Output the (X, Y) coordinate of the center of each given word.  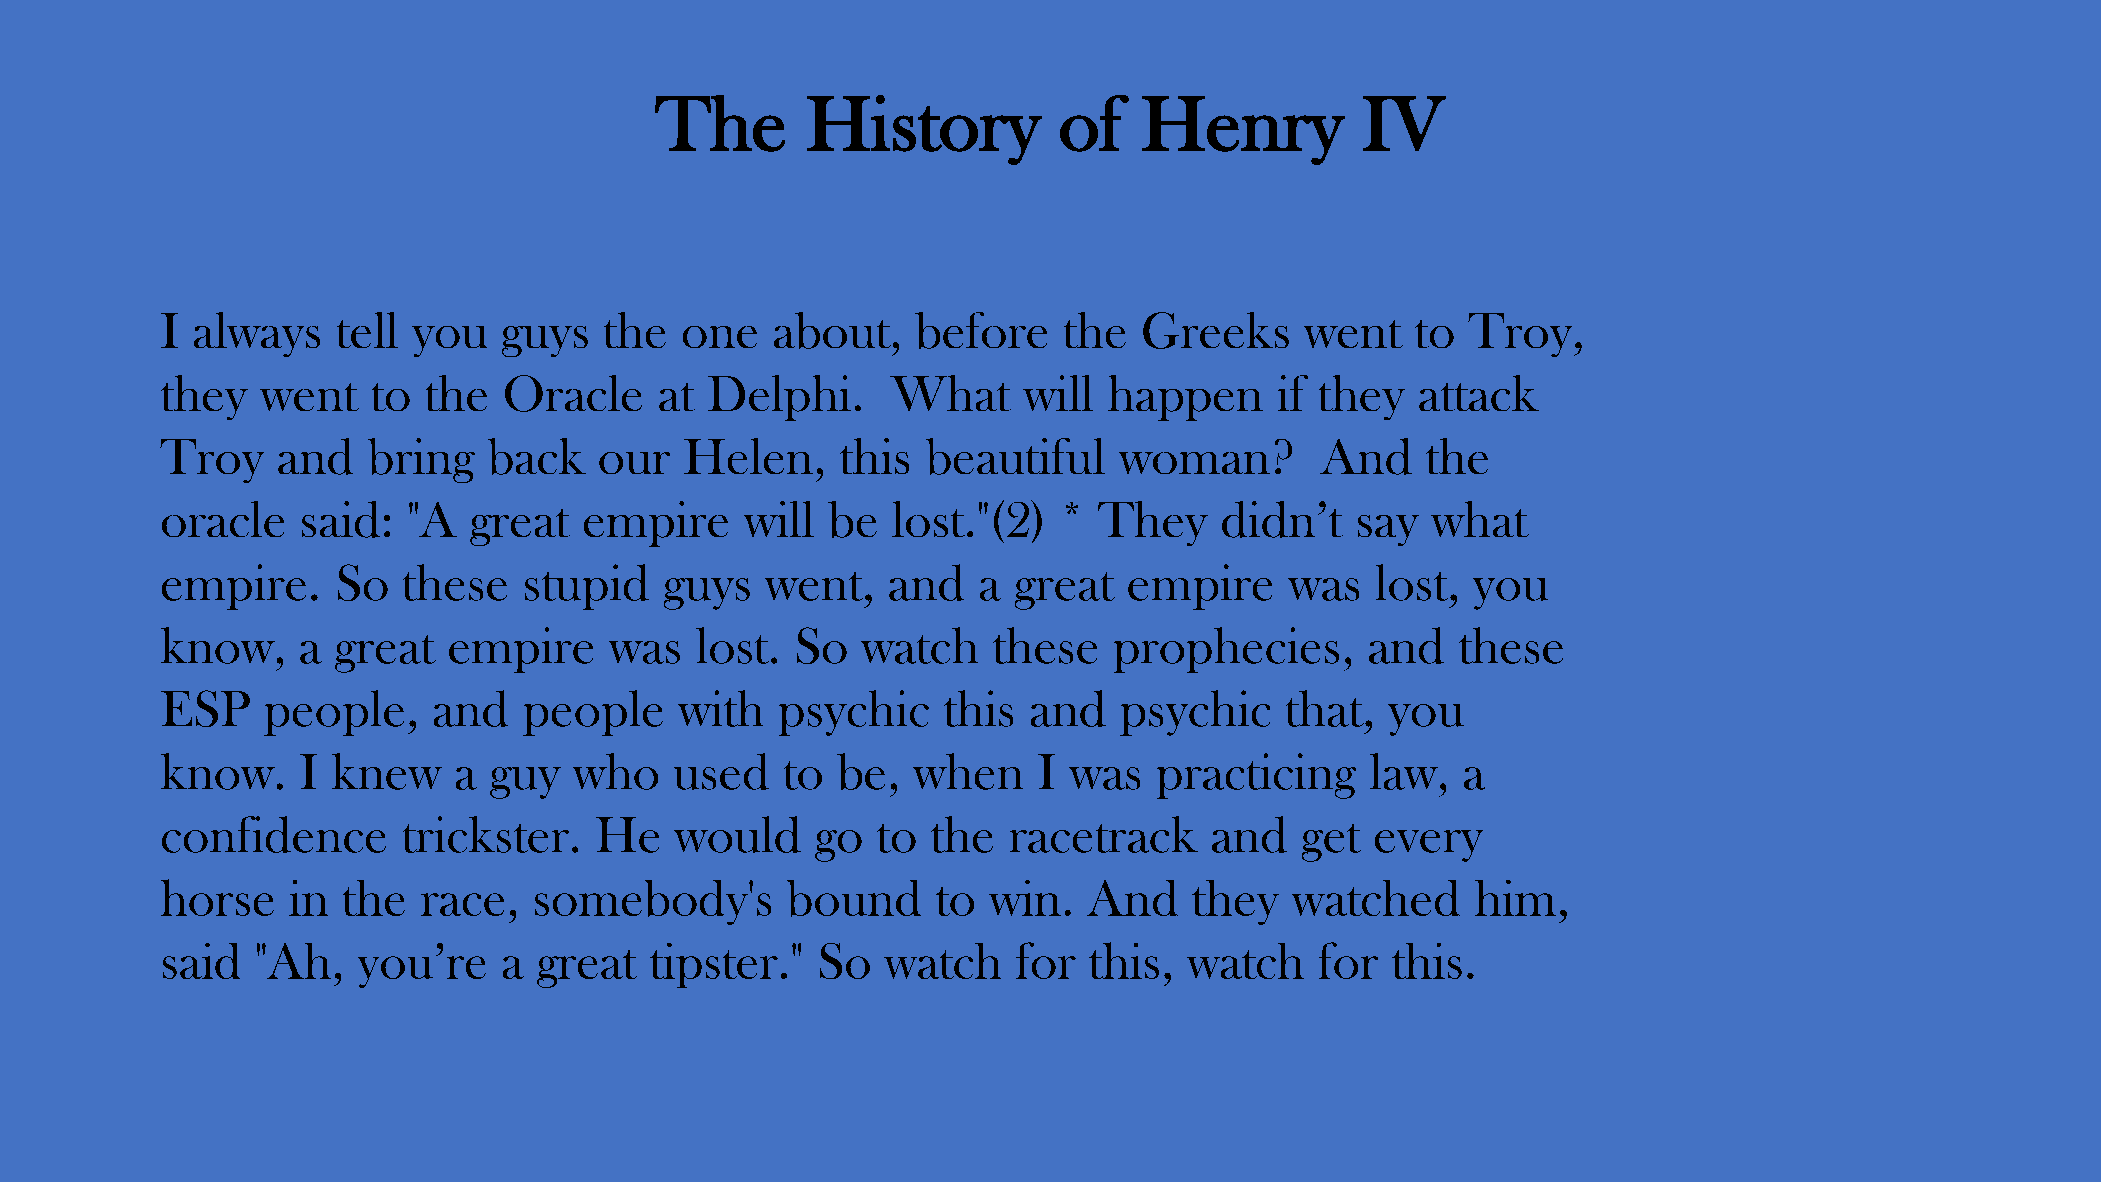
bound (854, 898)
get (1331, 843)
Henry (1243, 130)
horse (217, 897)
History (924, 130)
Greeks (1216, 330)
